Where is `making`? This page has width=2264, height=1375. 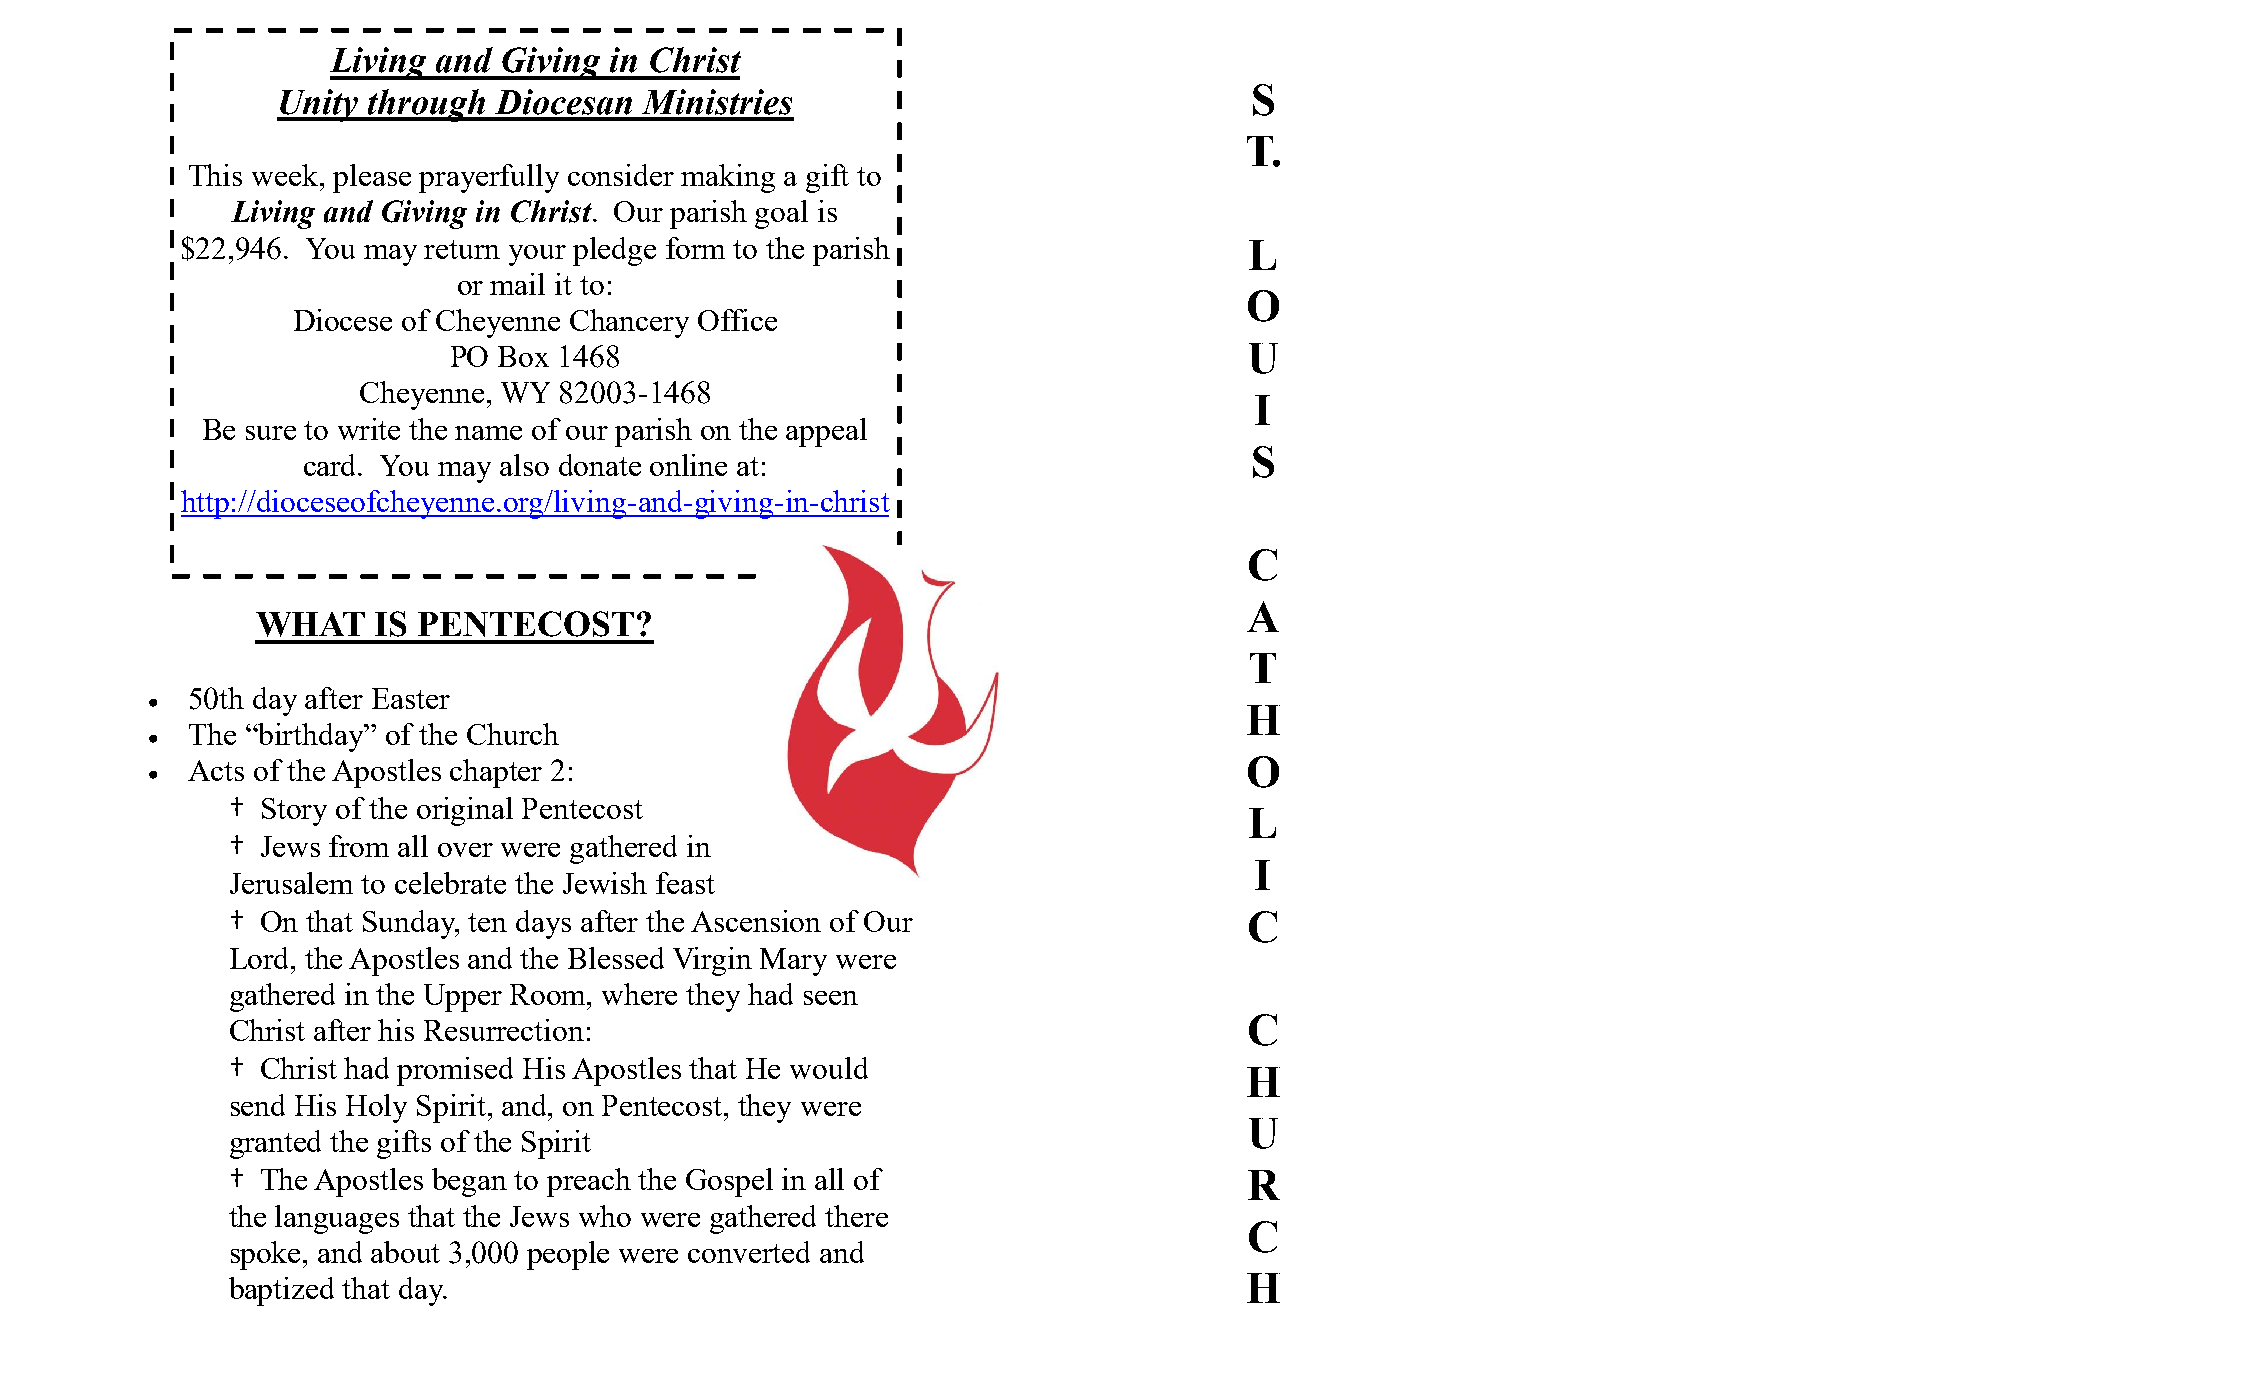
making is located at coordinates (728, 178).
